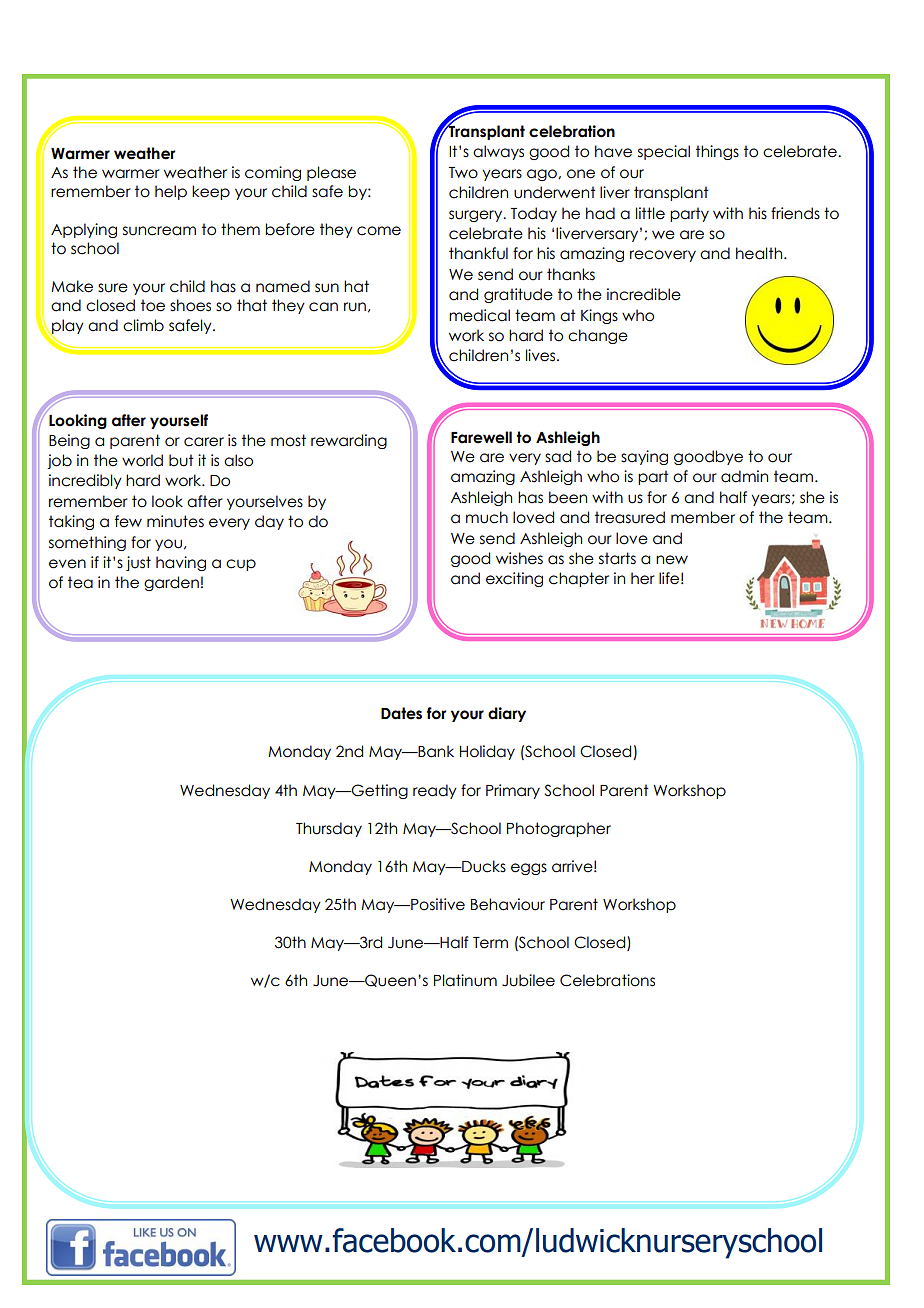 This page has width=924, height=1308. I want to click on Platinum, so click(465, 980).
